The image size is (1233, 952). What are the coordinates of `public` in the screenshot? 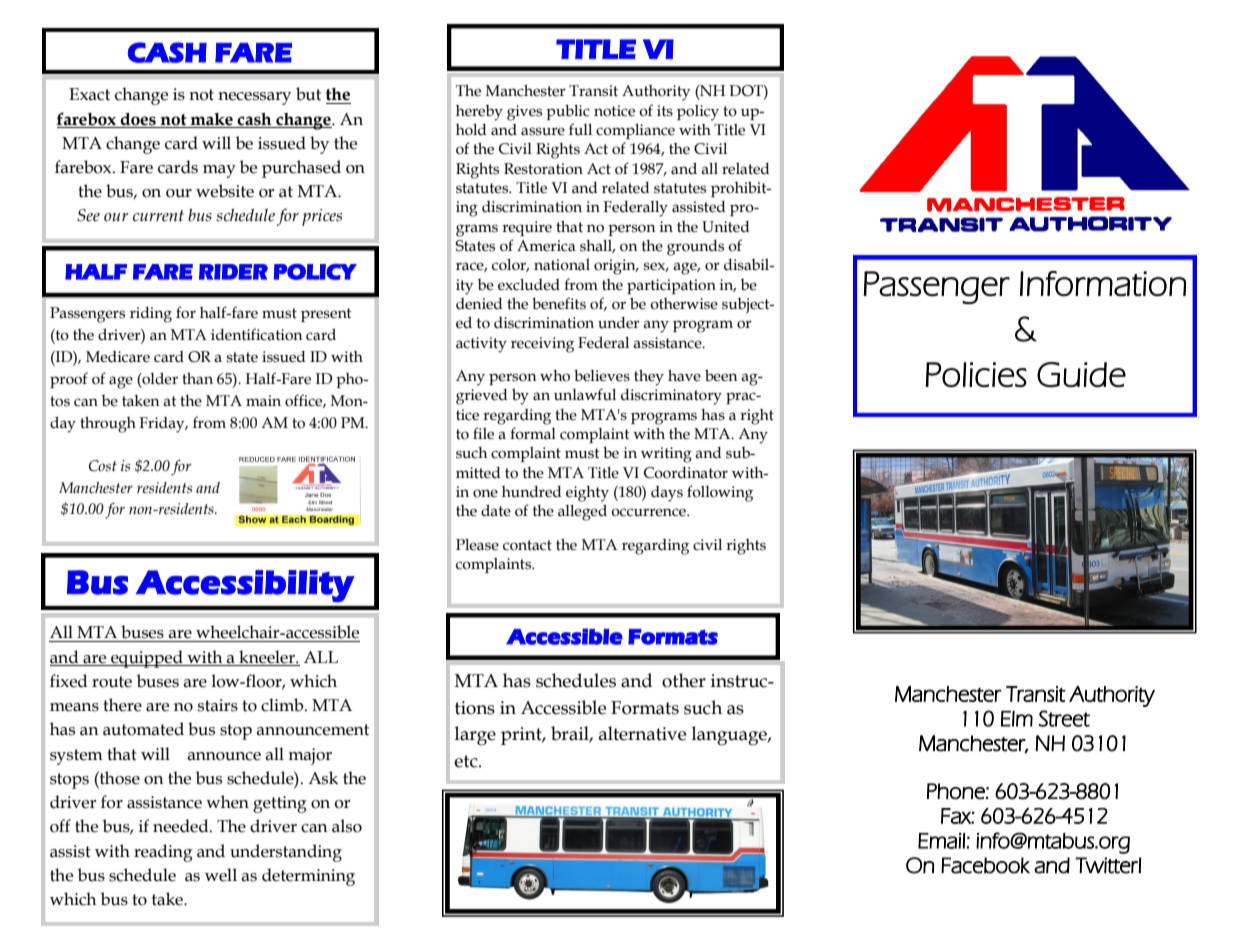 It's located at (568, 112).
